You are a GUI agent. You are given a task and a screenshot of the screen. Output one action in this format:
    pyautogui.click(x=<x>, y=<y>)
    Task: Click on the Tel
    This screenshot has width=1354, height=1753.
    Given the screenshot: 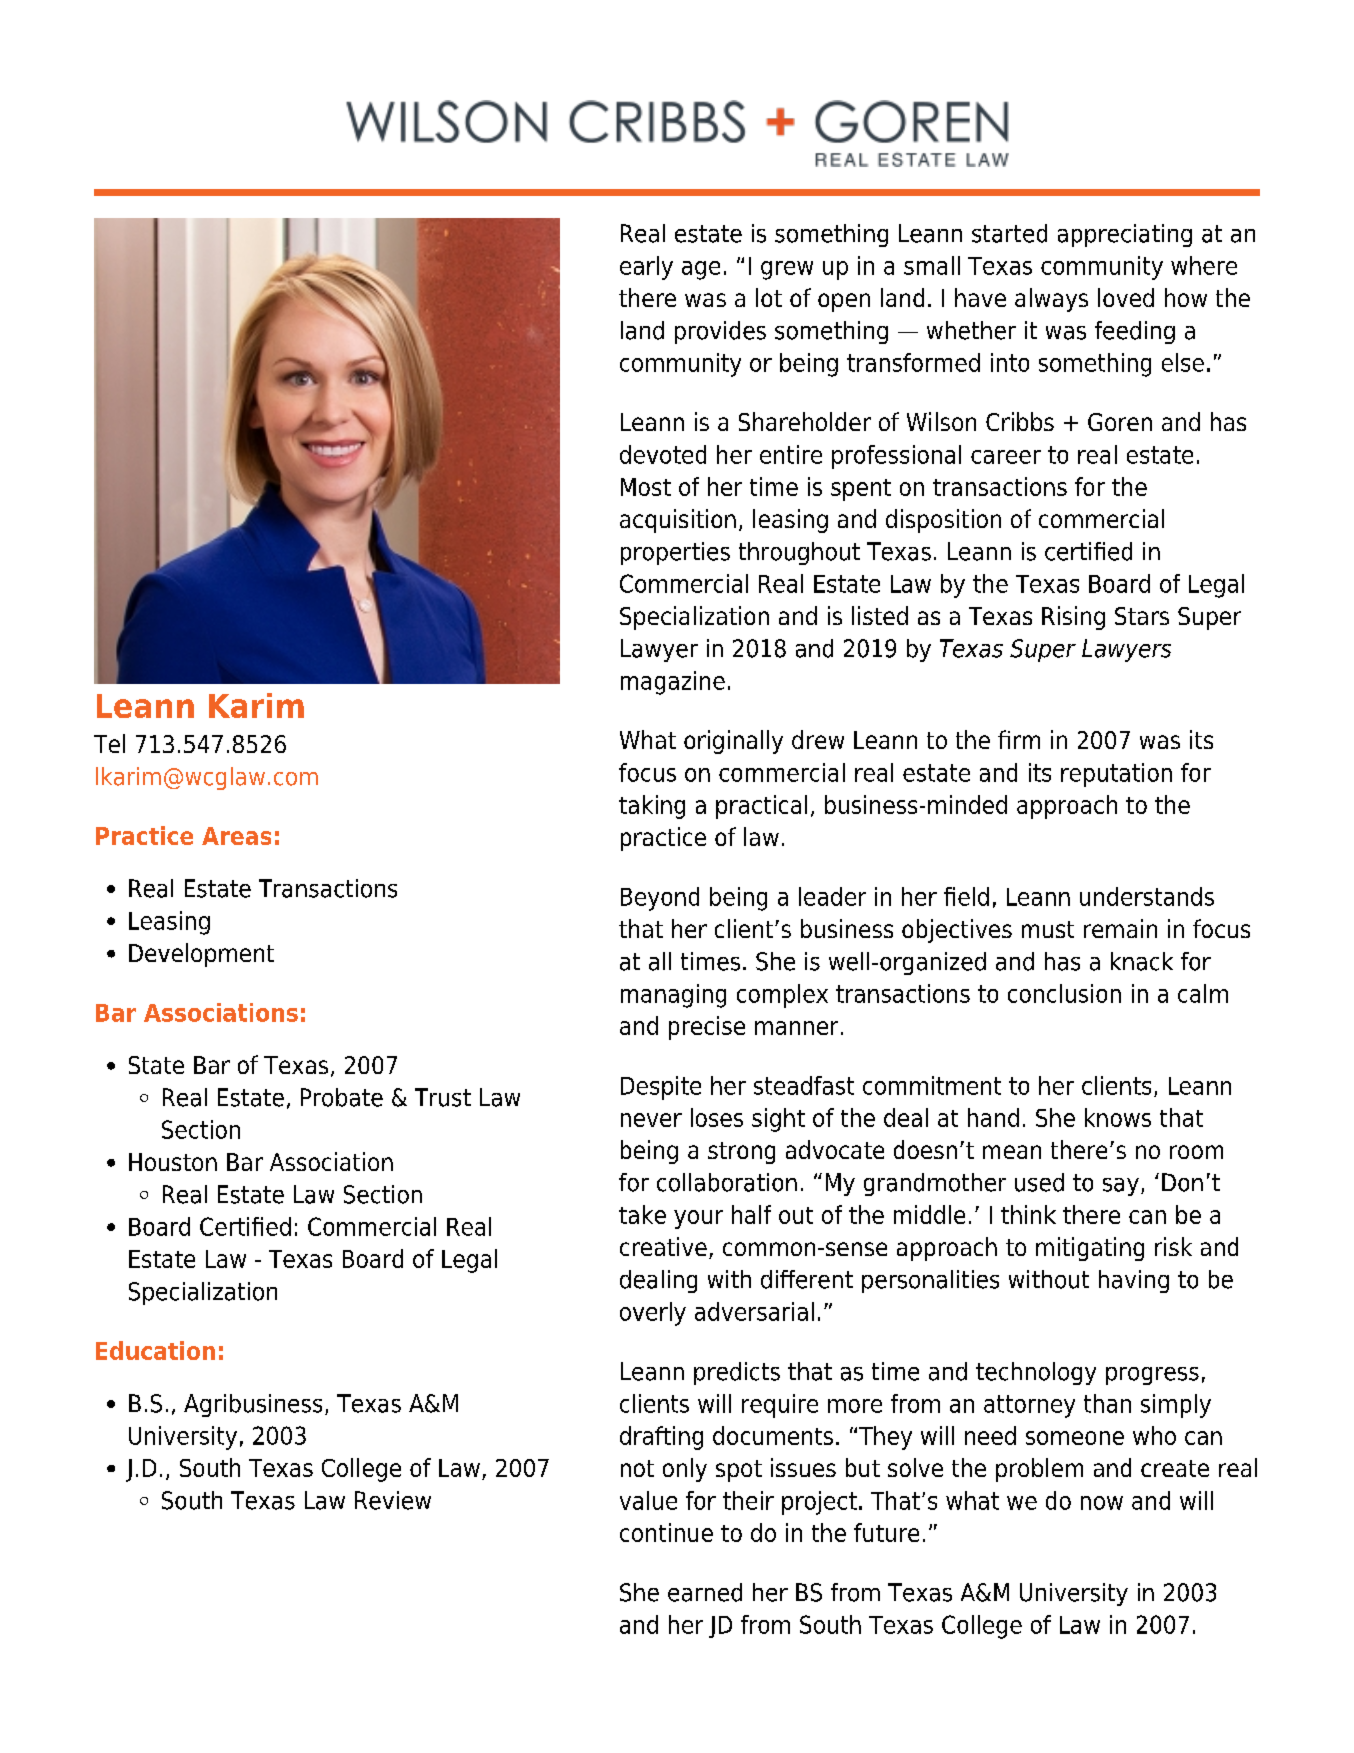 What is the action you would take?
    pyautogui.click(x=109, y=743)
